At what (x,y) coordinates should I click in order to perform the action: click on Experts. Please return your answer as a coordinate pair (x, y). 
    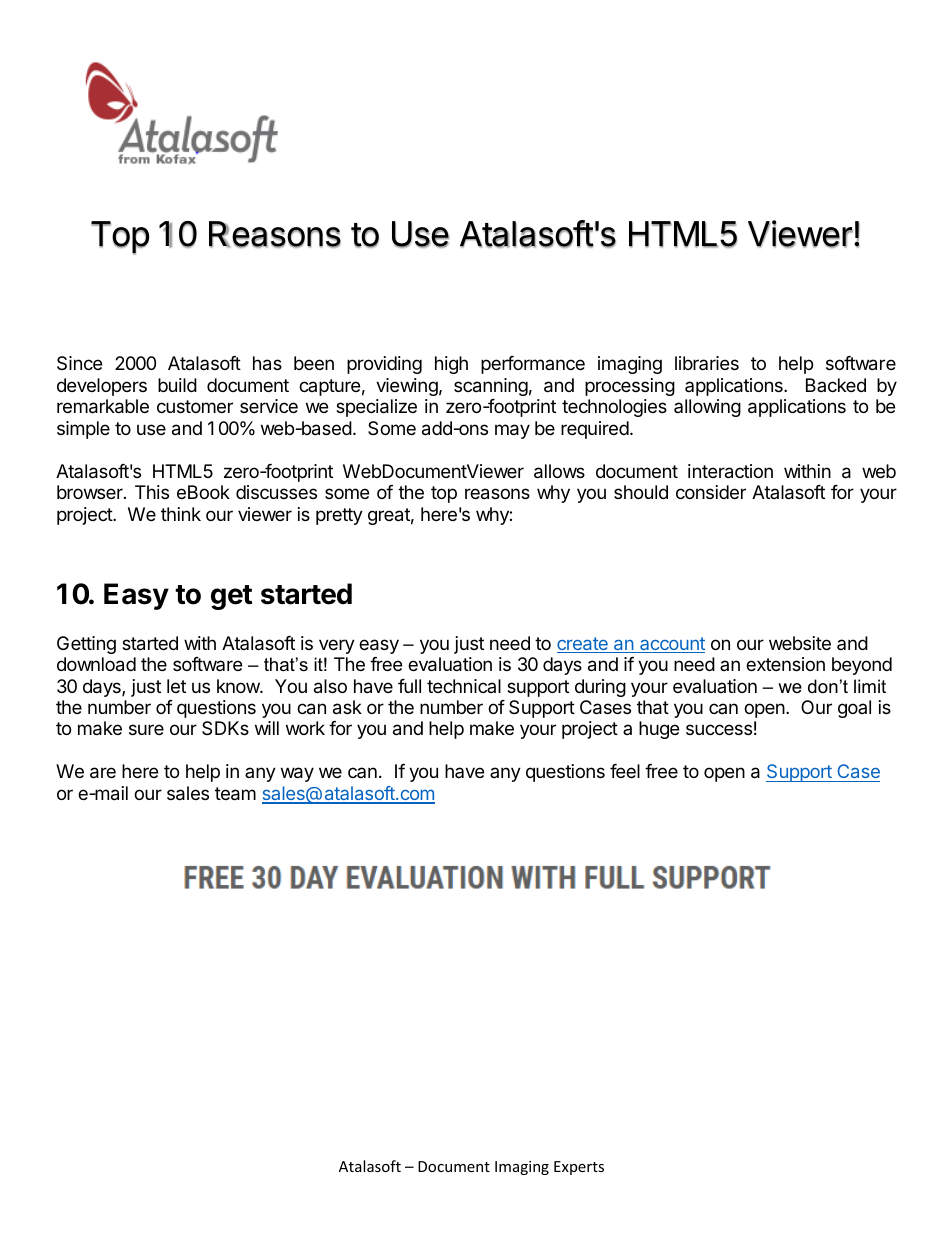
    Looking at the image, I should click on (579, 1168).
